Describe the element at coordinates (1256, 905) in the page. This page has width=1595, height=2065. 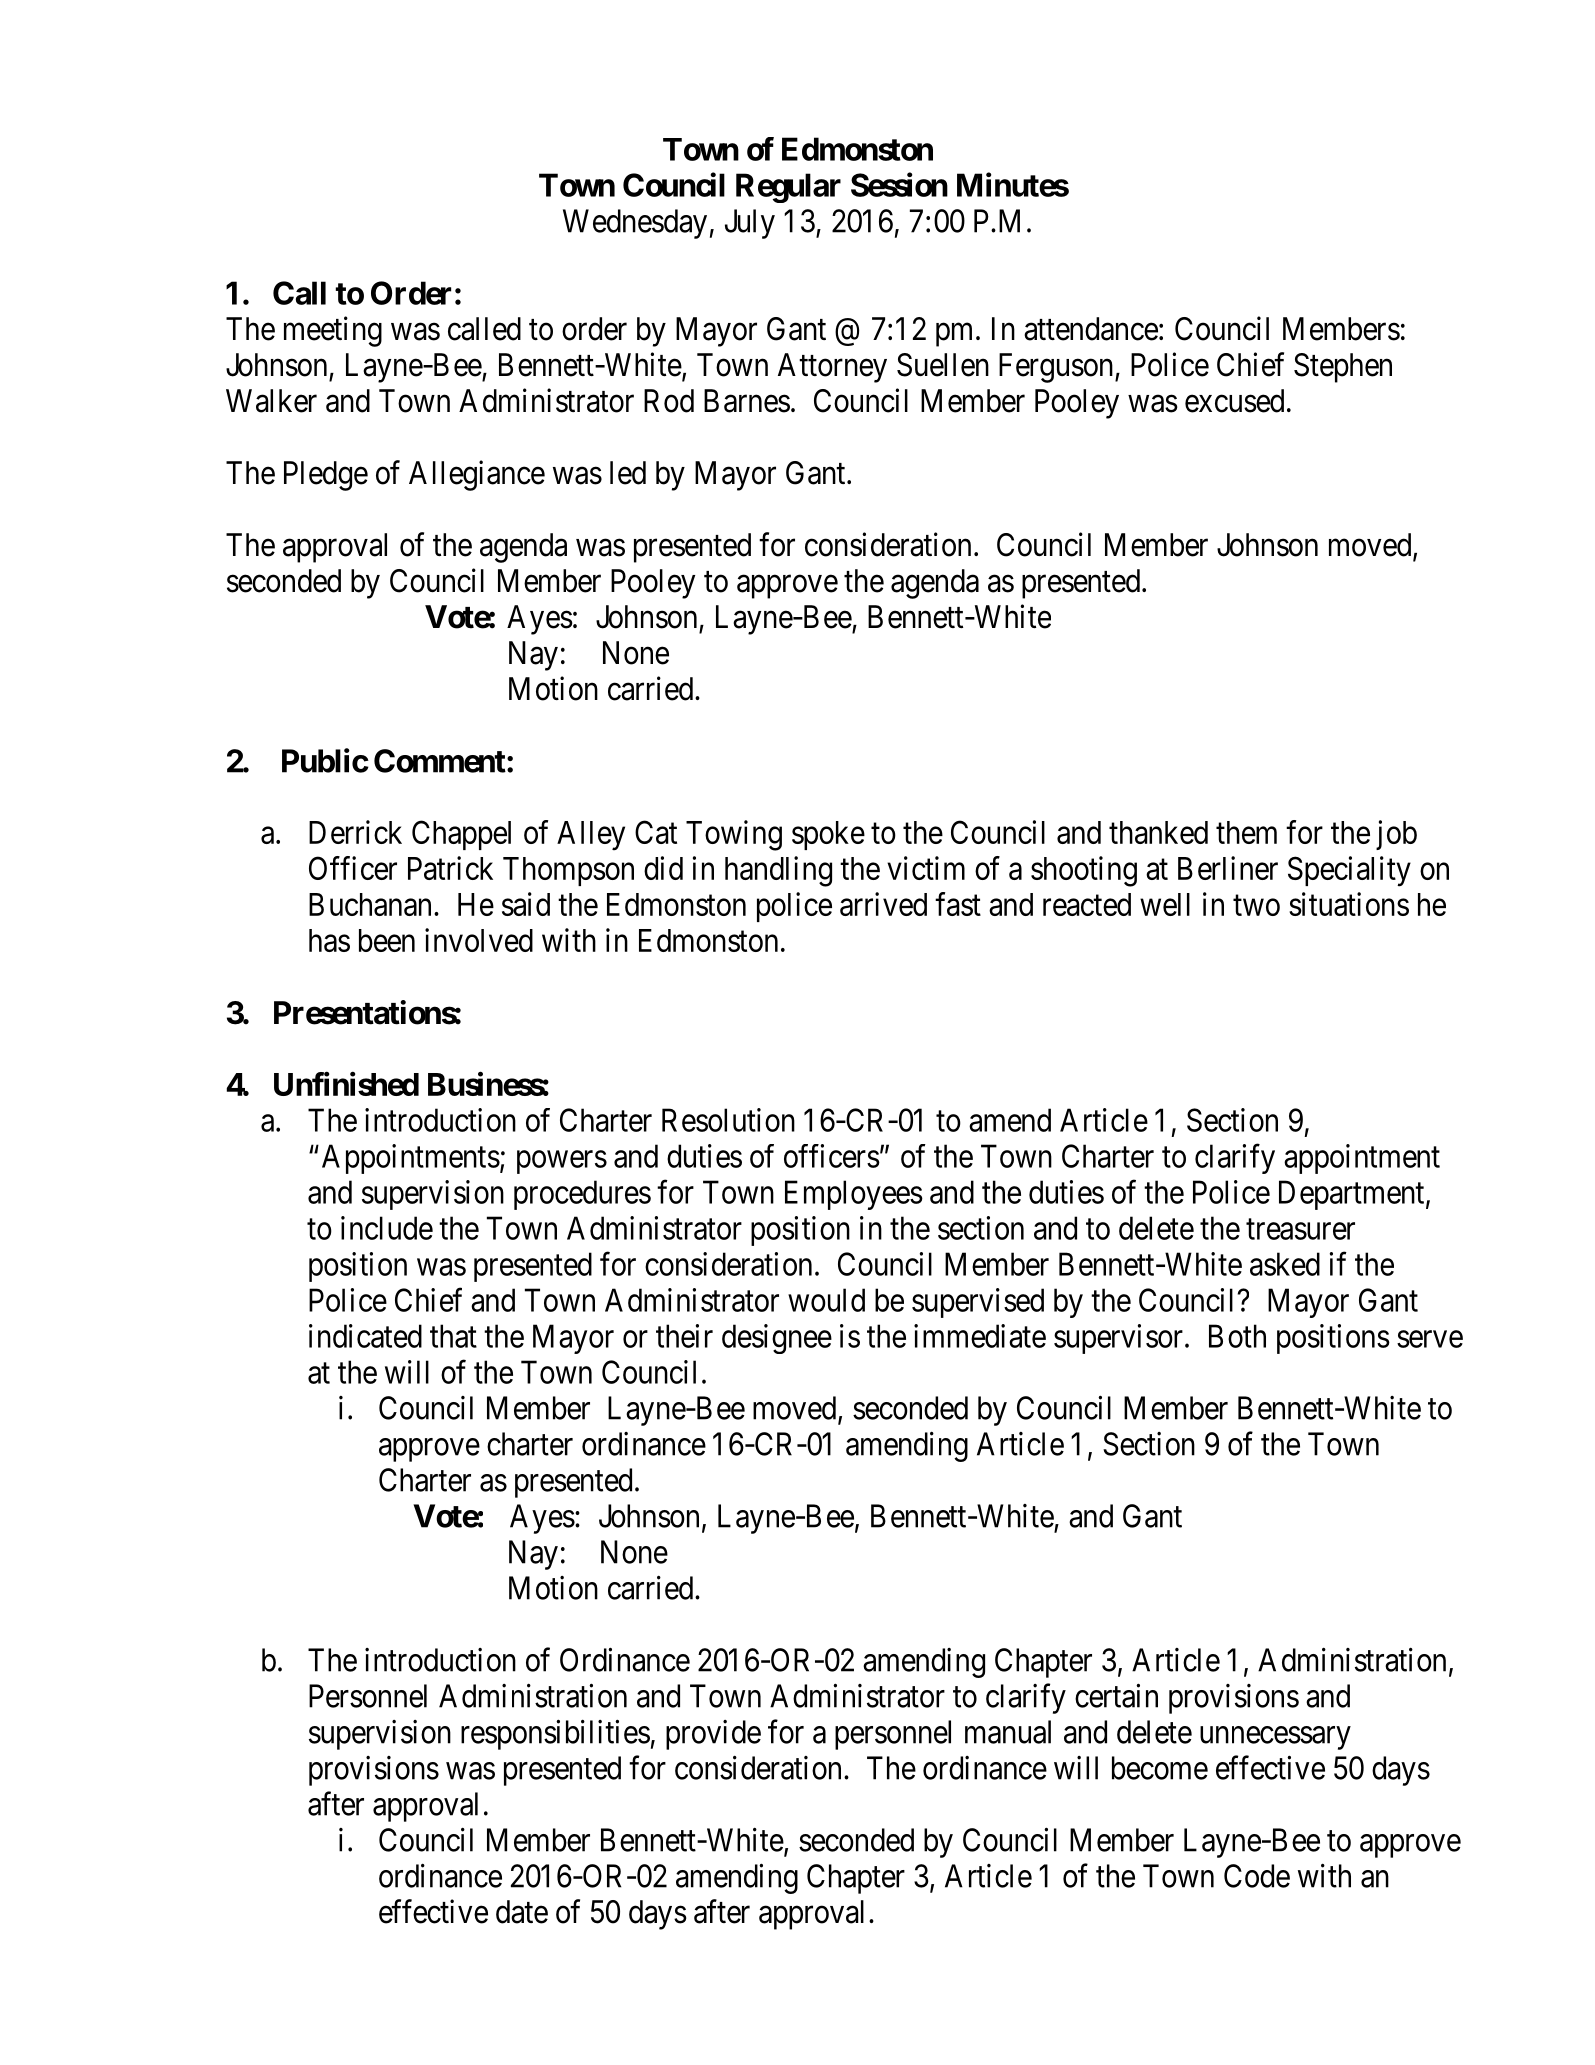
I see `two` at that location.
